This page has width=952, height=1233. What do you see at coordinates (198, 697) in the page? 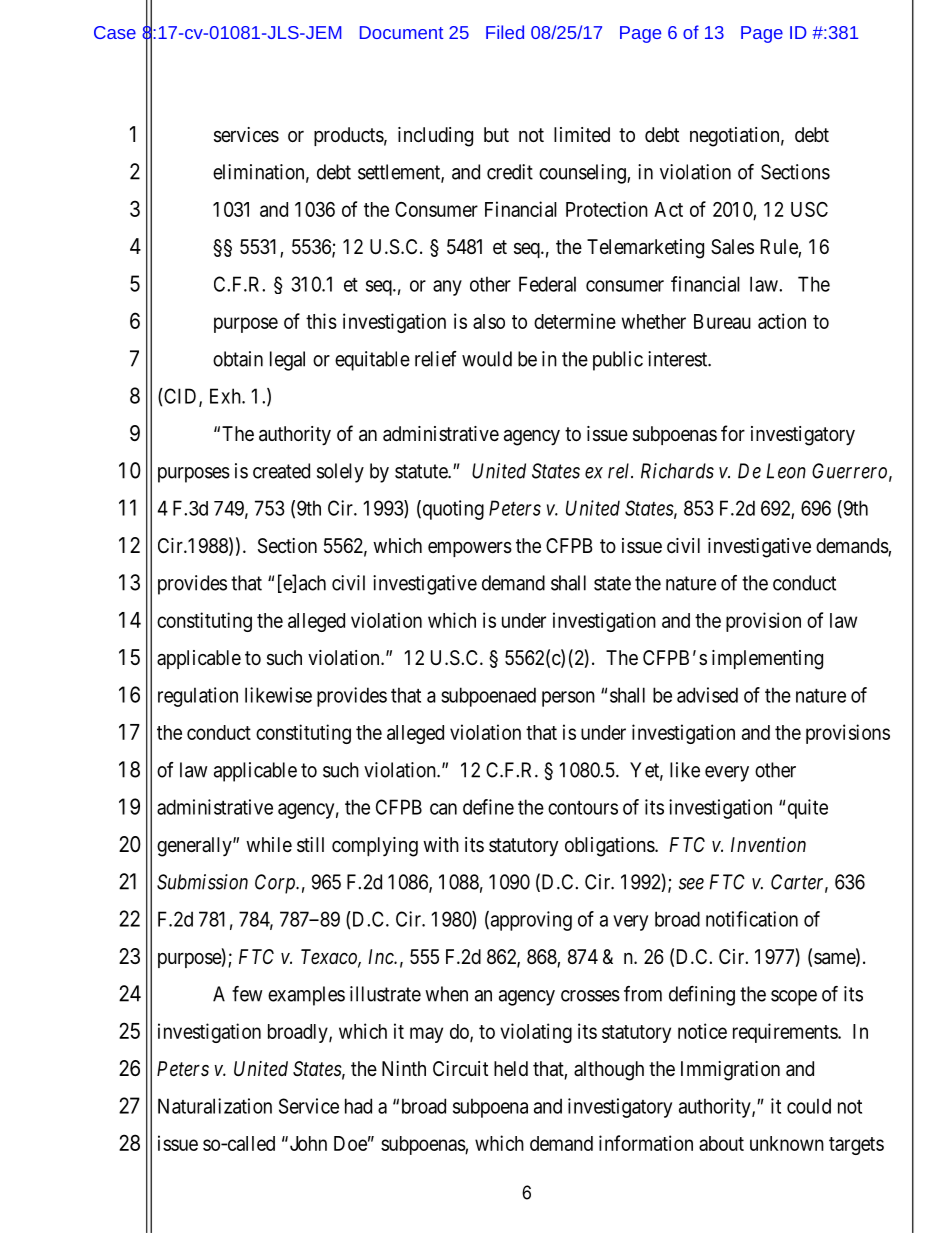
I see `regulation` at bounding box center [198, 697].
